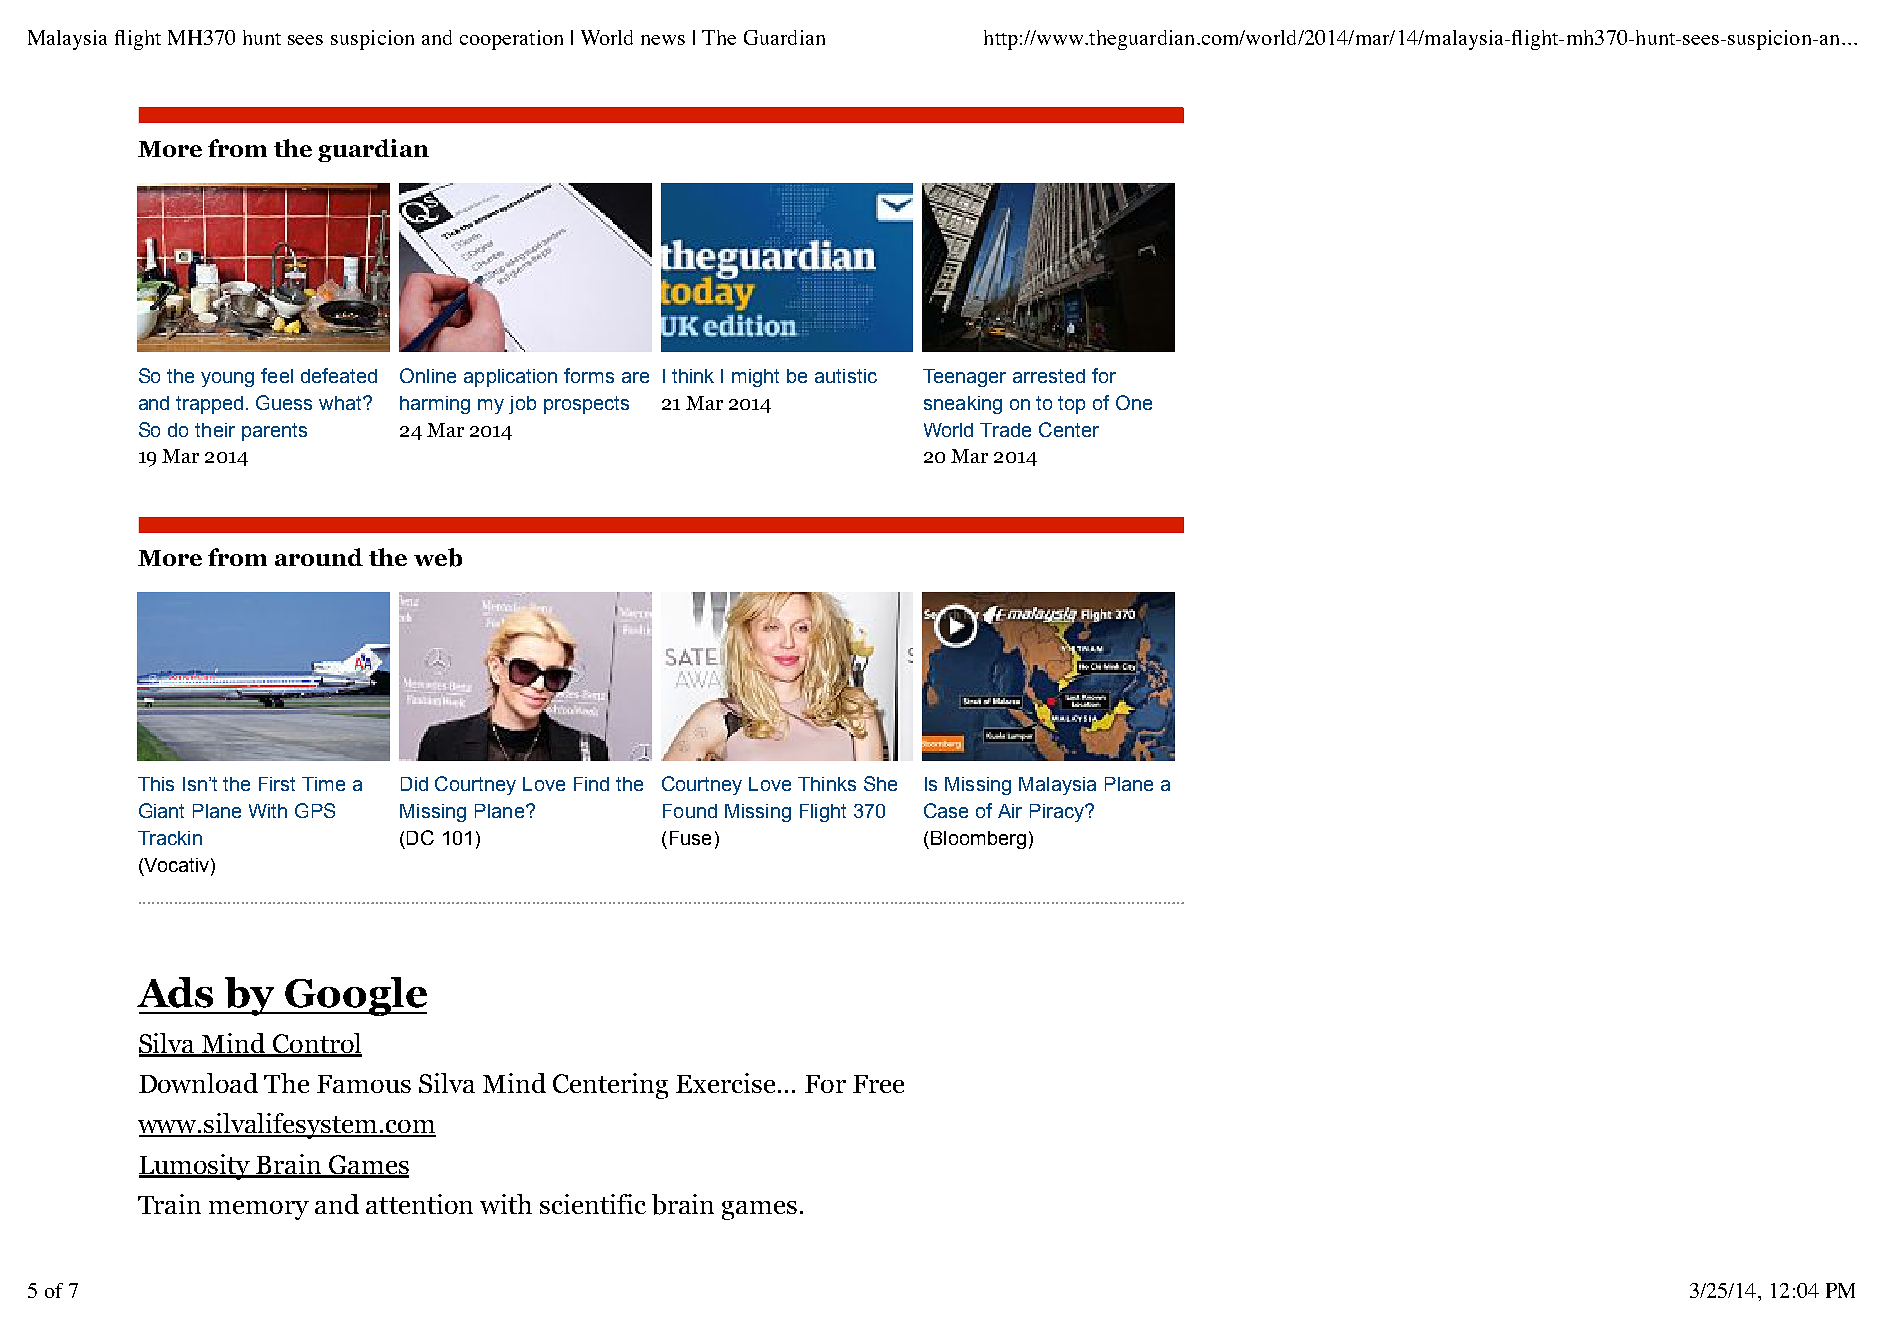  I want to click on news, so click(663, 40).
